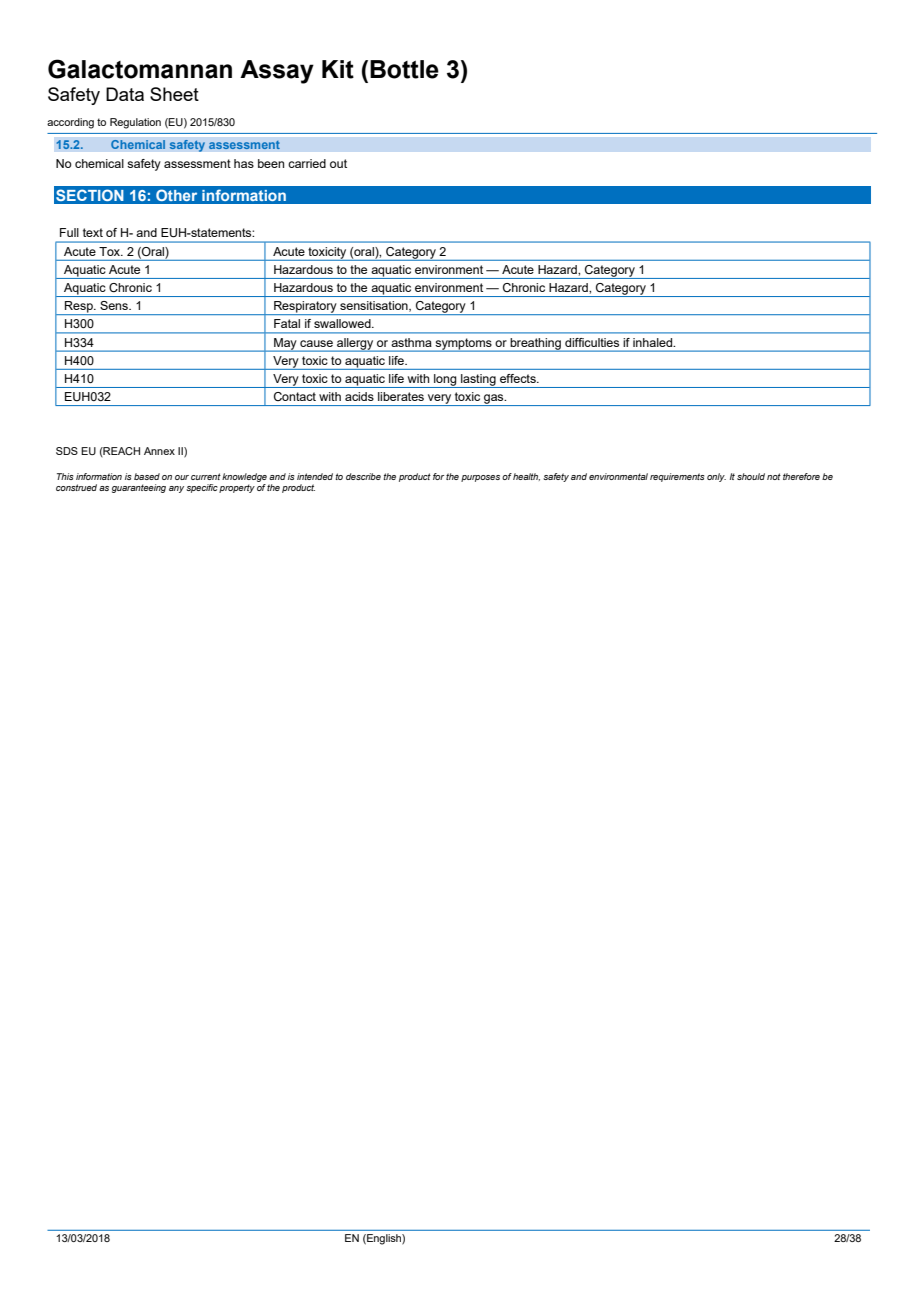 This page has height=1308, width=924. What do you see at coordinates (338, 69) in the page?
I see `Kit` at bounding box center [338, 69].
